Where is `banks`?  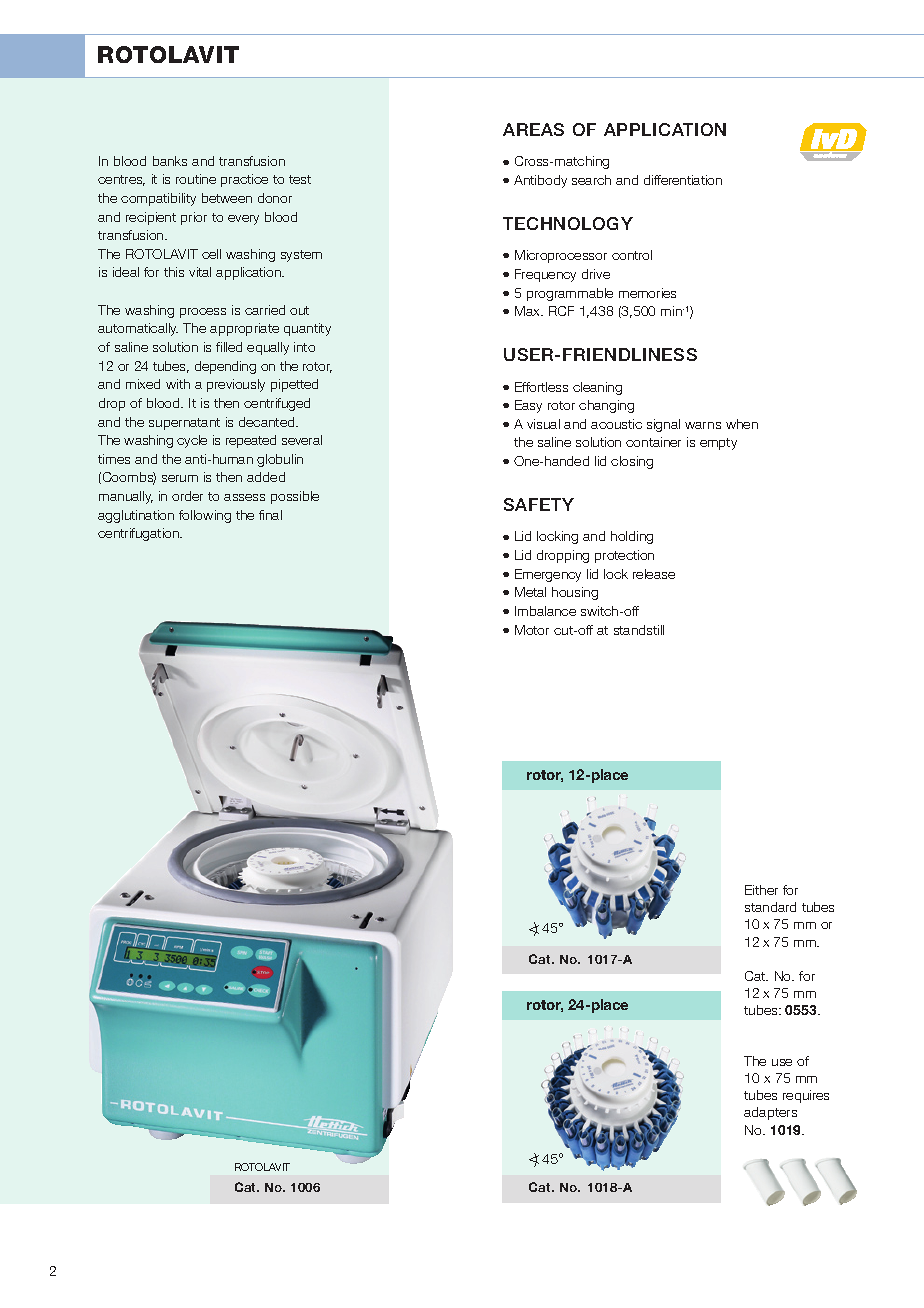
banks is located at coordinates (170, 161).
